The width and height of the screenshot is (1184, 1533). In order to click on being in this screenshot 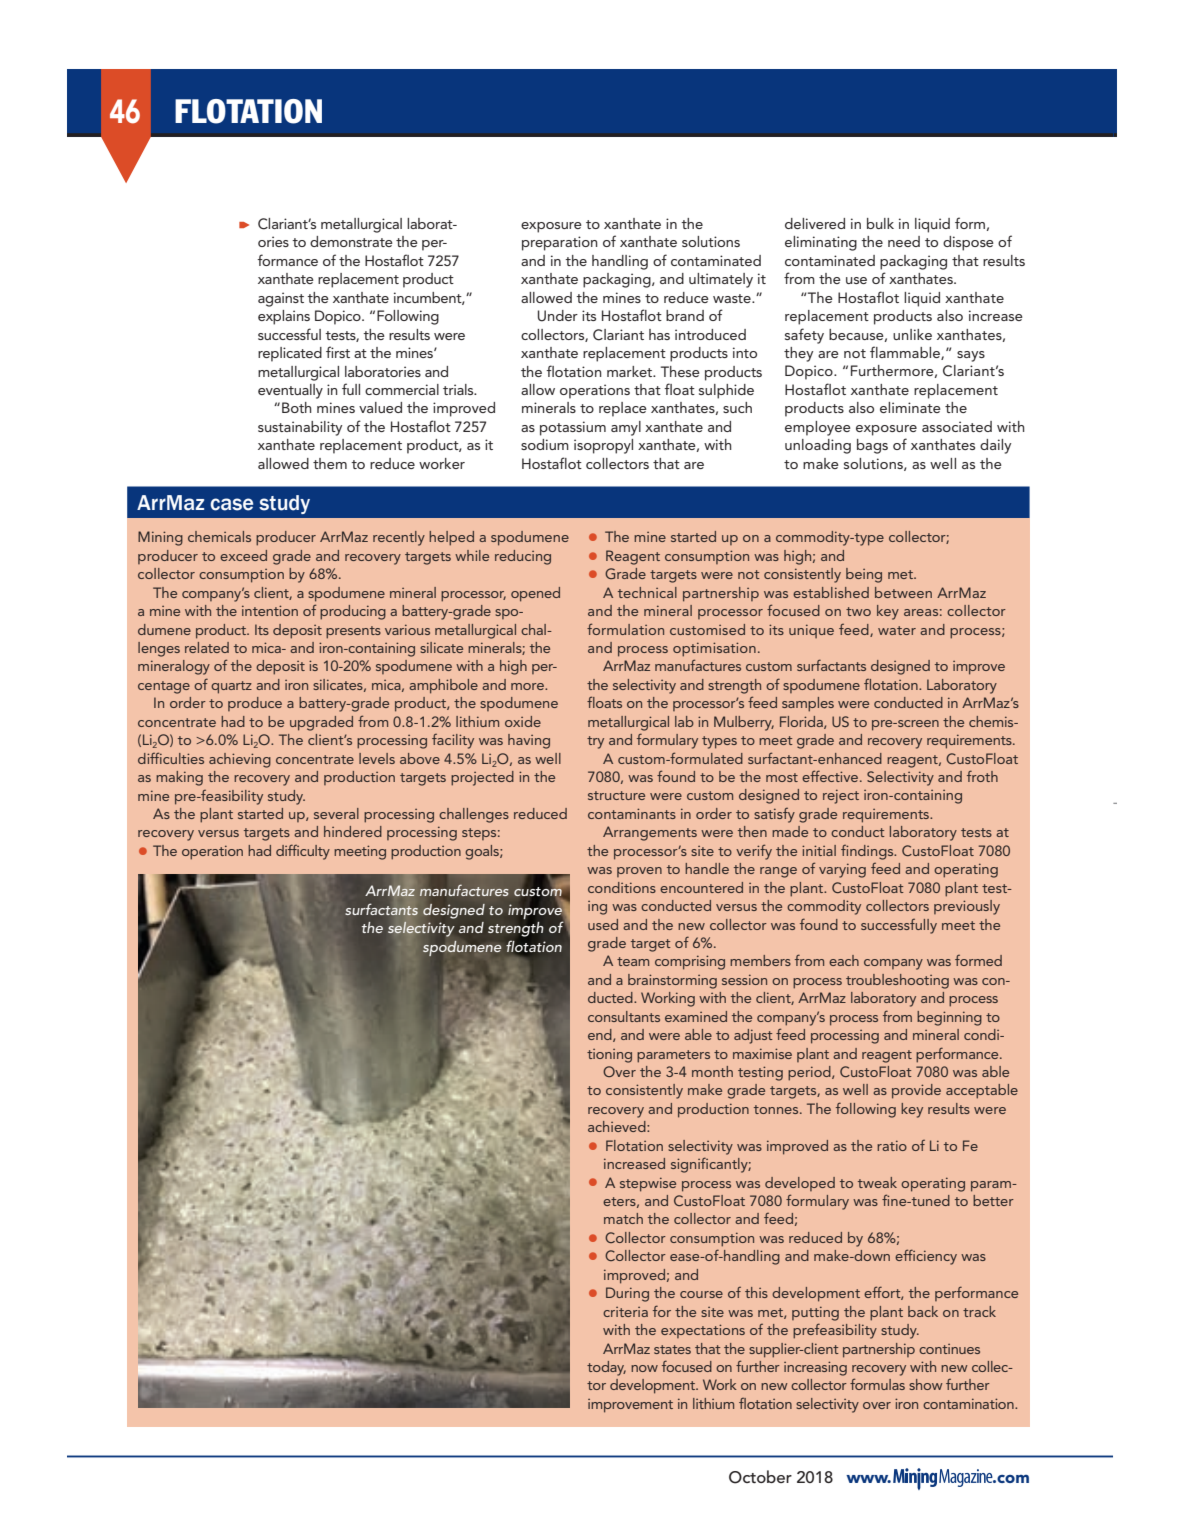, I will do `click(864, 575)`.
